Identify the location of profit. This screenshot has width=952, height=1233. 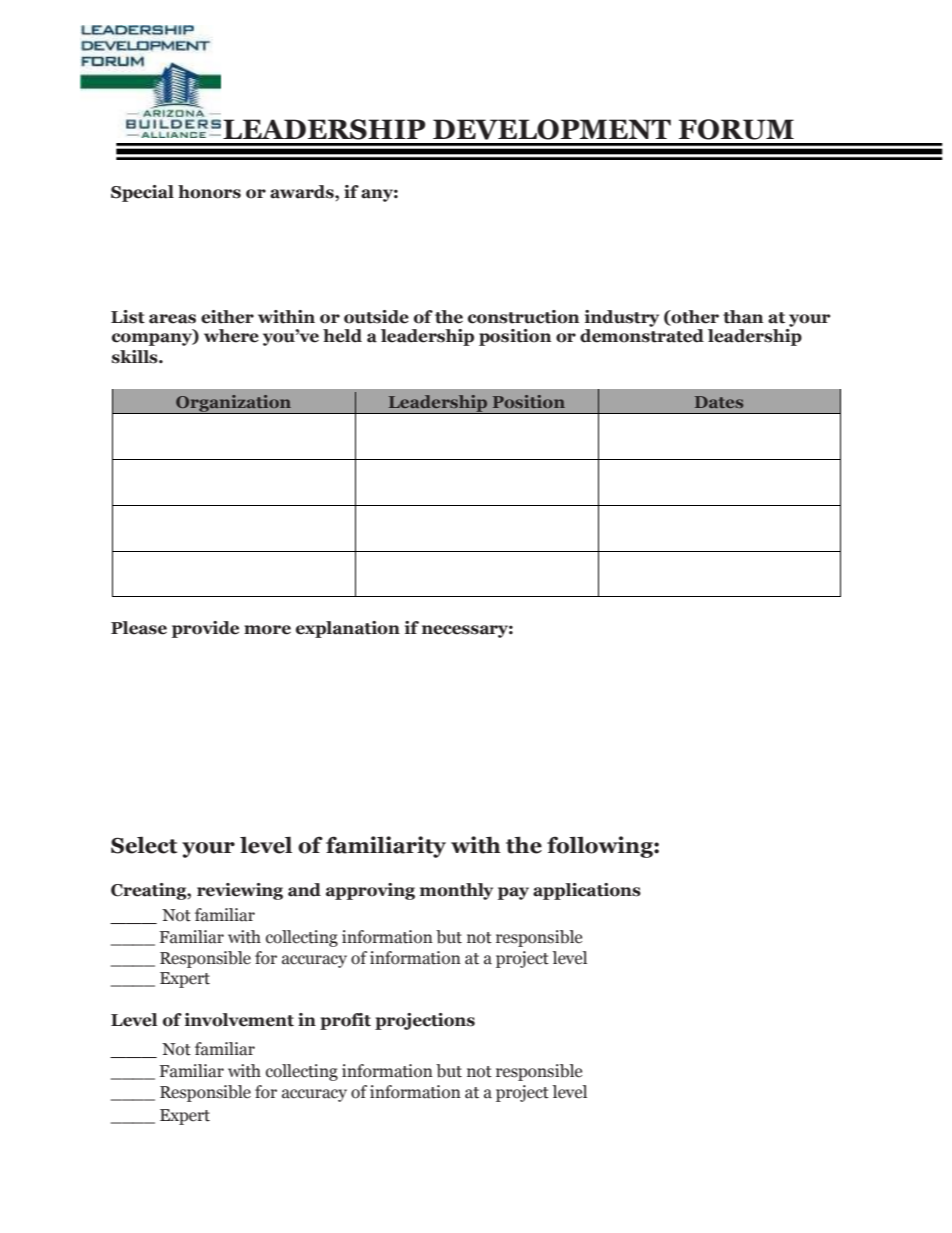
(345, 1021).
